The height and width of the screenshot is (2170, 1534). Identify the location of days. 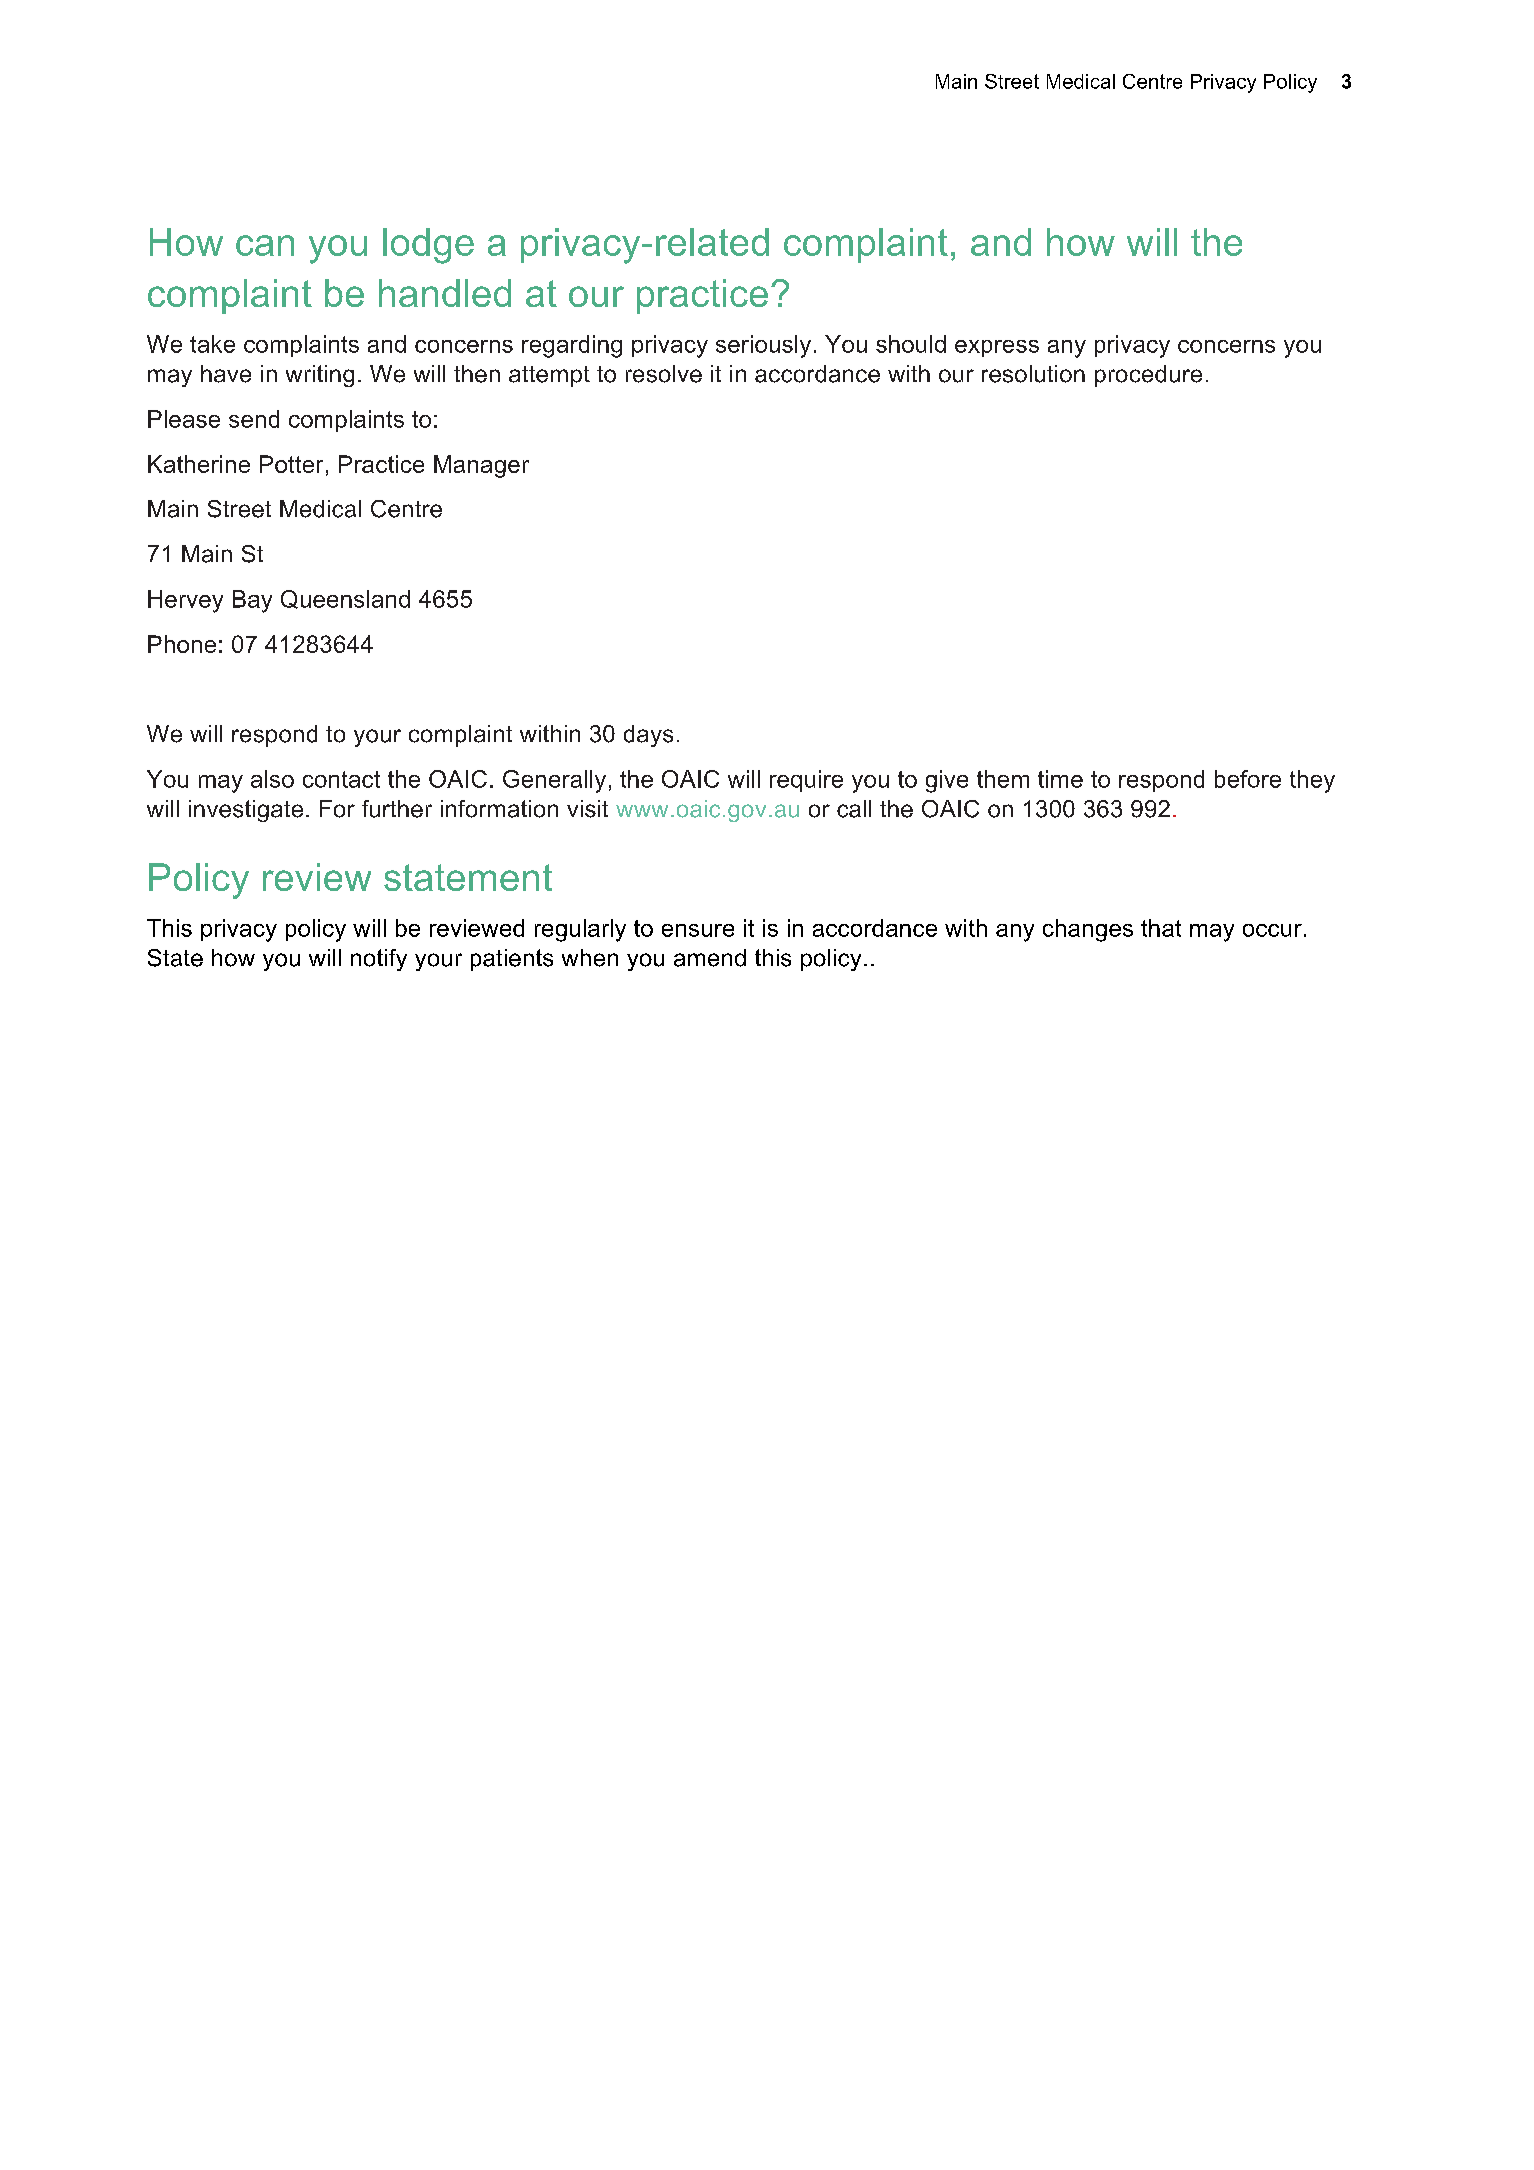
(648, 736).
